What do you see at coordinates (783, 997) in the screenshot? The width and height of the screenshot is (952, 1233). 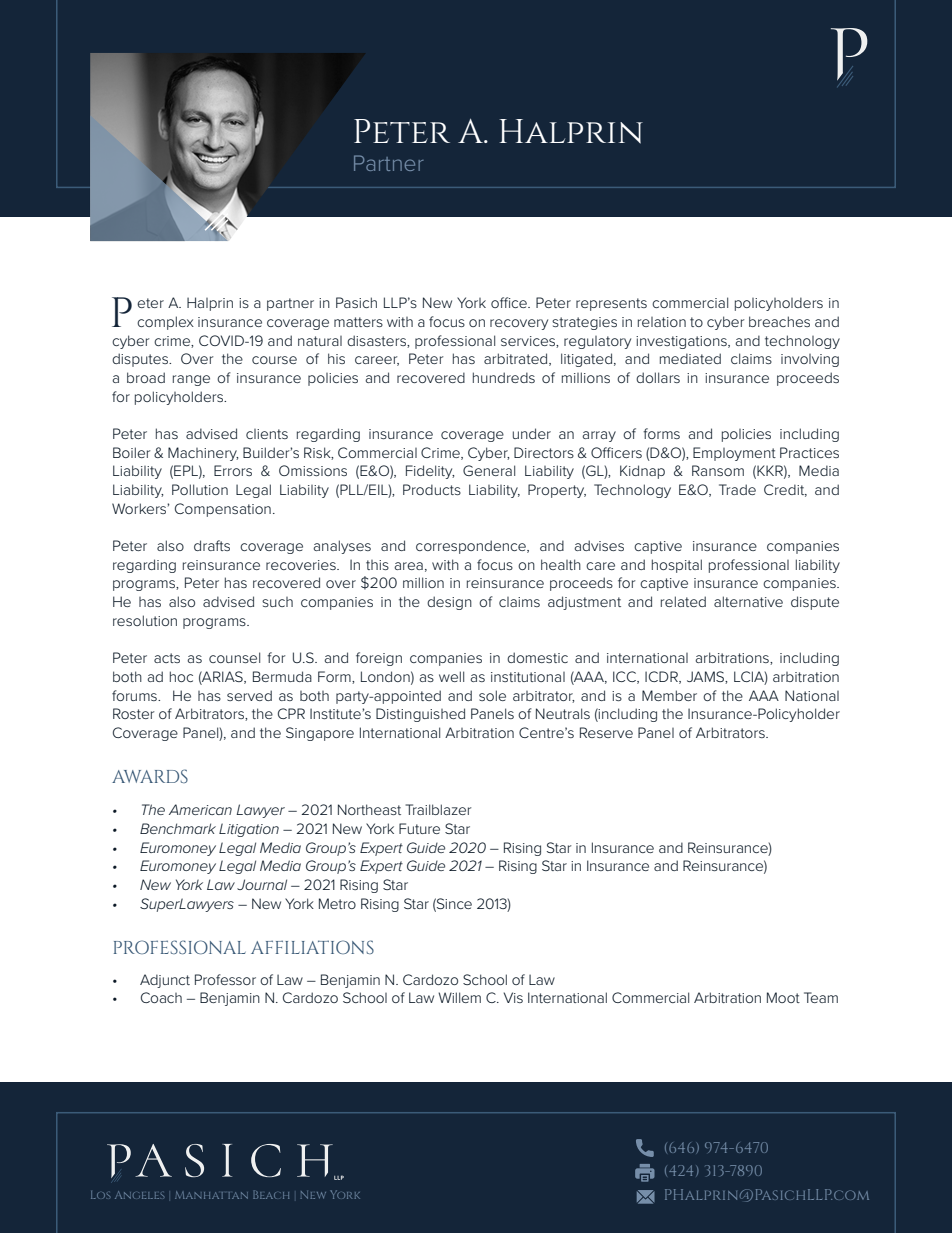 I see `Moot` at bounding box center [783, 997].
